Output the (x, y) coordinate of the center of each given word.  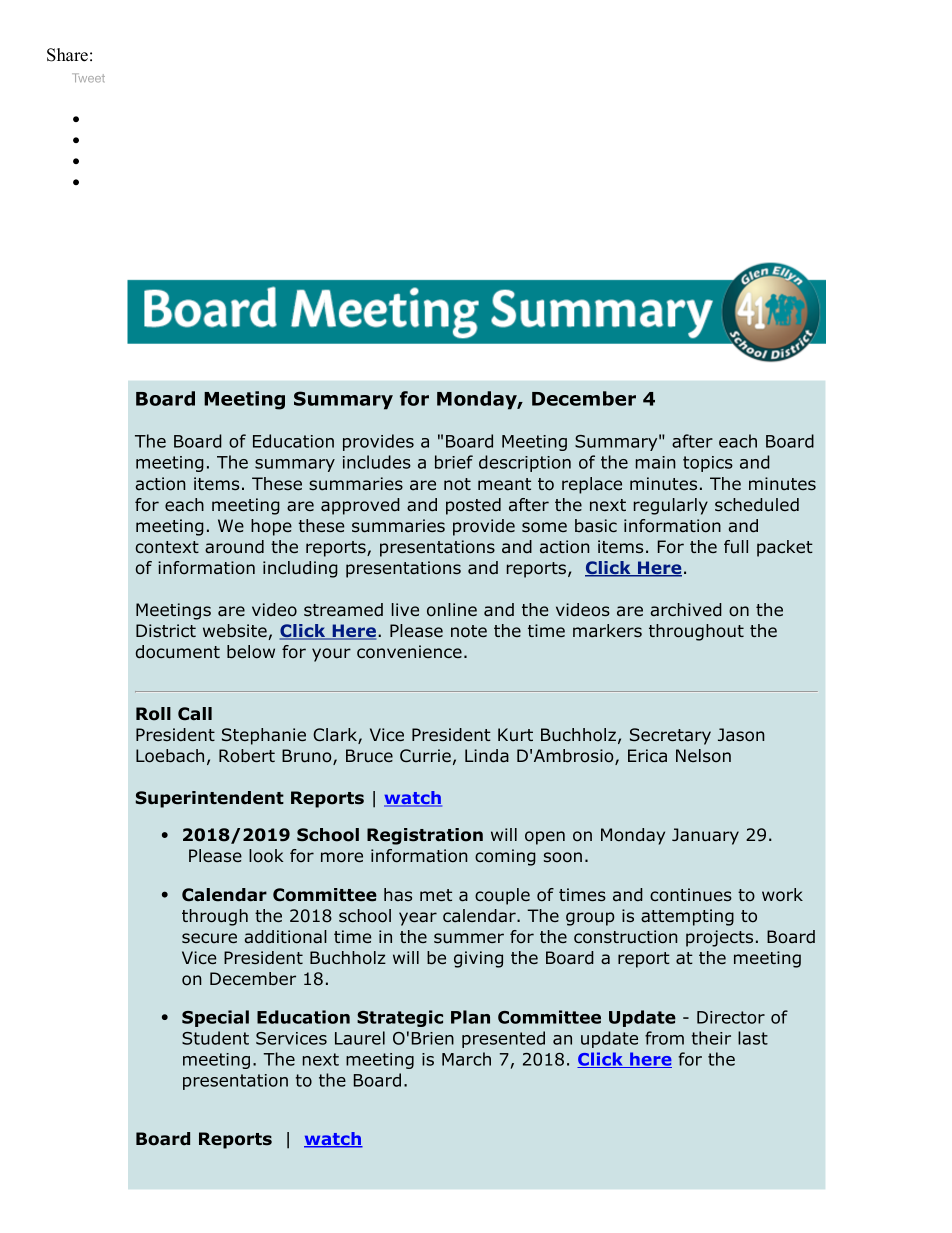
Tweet (88, 78)
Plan (470, 1017)
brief (454, 462)
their (711, 1038)
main (655, 462)
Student (215, 1038)
